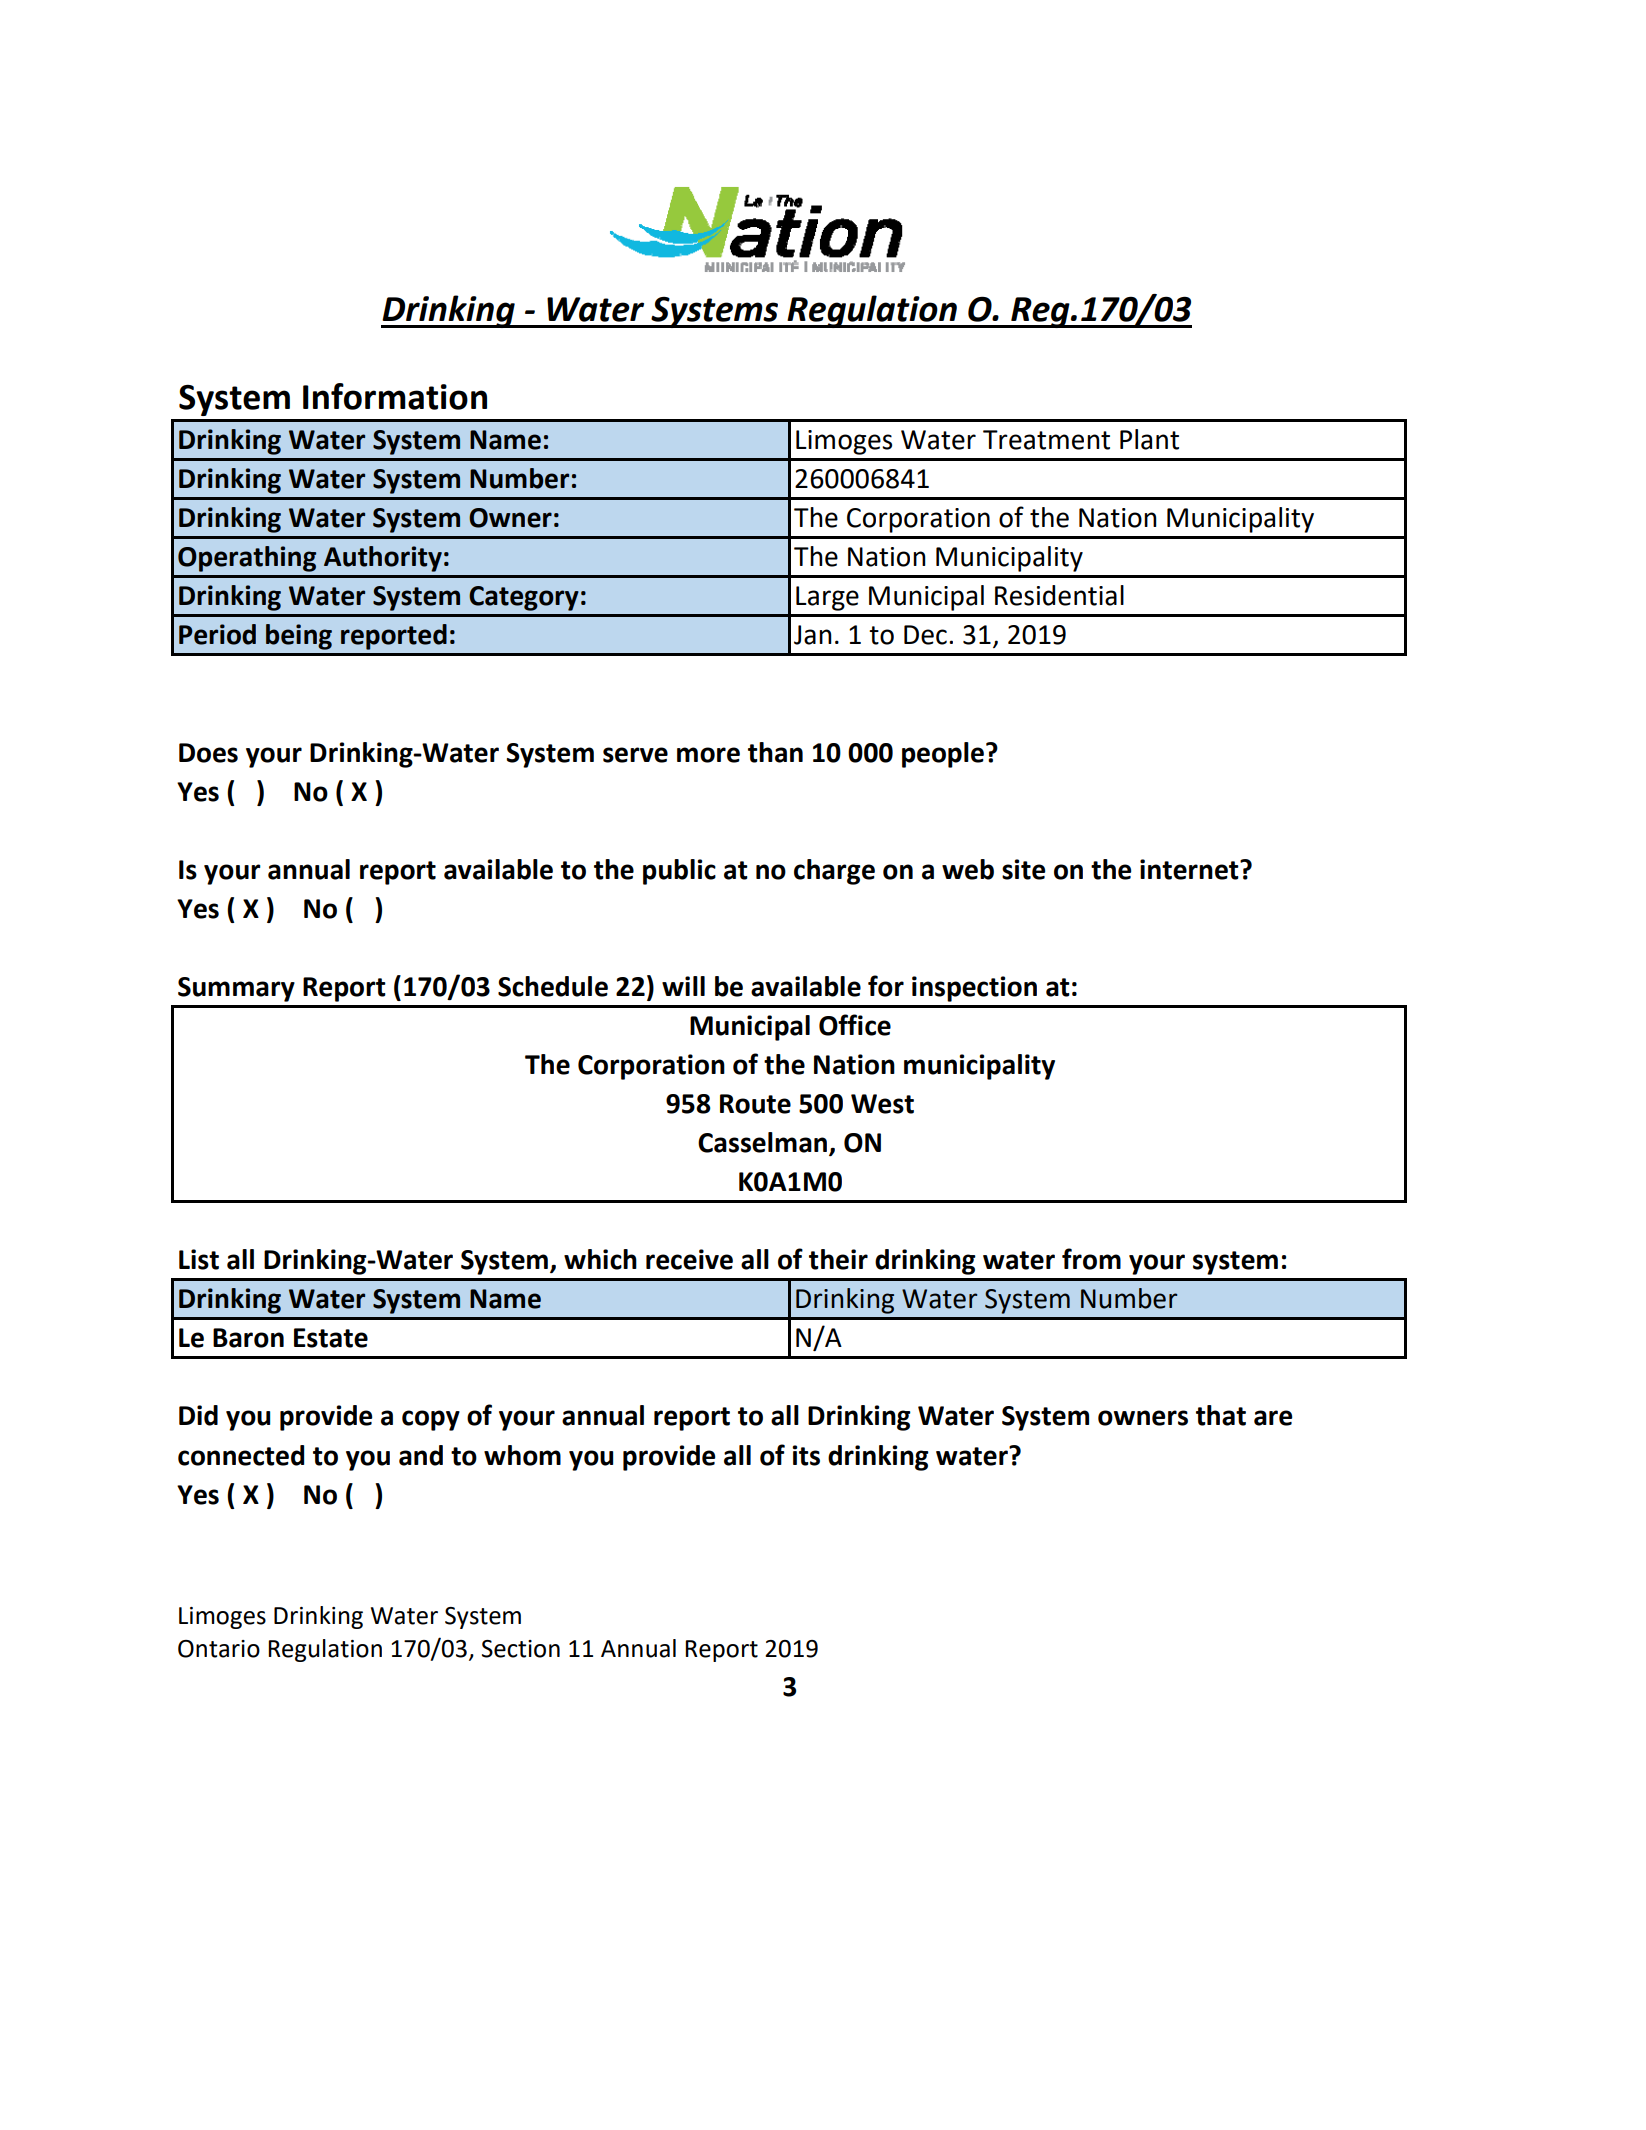 Image resolution: width=1646 pixels, height=2130 pixels. Describe the element at coordinates (1149, 439) in the page. I see `Plant` at that location.
